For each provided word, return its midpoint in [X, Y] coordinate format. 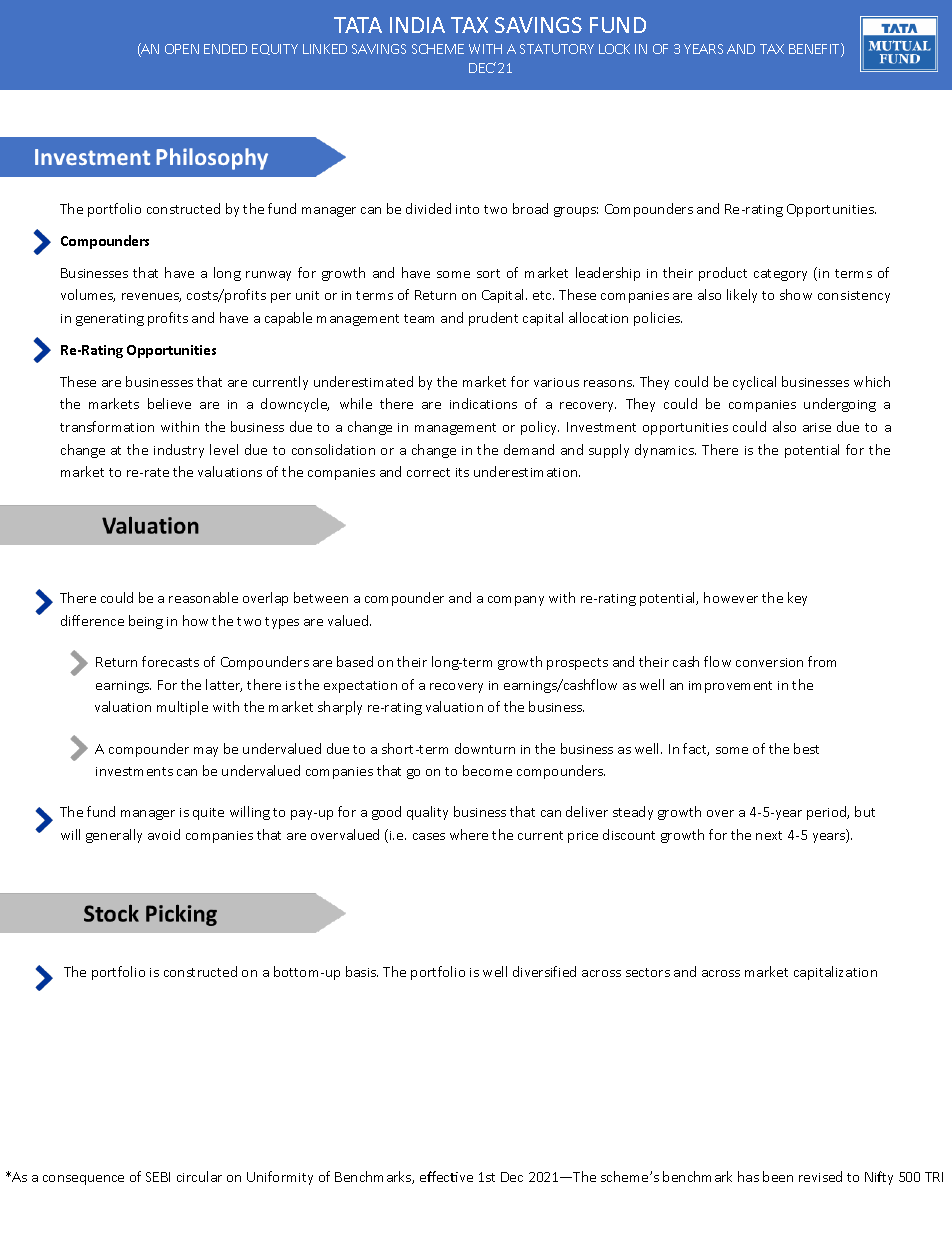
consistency [854, 297]
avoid [164, 834]
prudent [493, 319]
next [769, 835]
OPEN [182, 49]
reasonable [203, 597]
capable [288, 319]
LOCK [614, 49]
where [469, 834]
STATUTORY [557, 49]
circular [199, 1176]
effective [446, 1176]
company [516, 601]
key [797, 599]
